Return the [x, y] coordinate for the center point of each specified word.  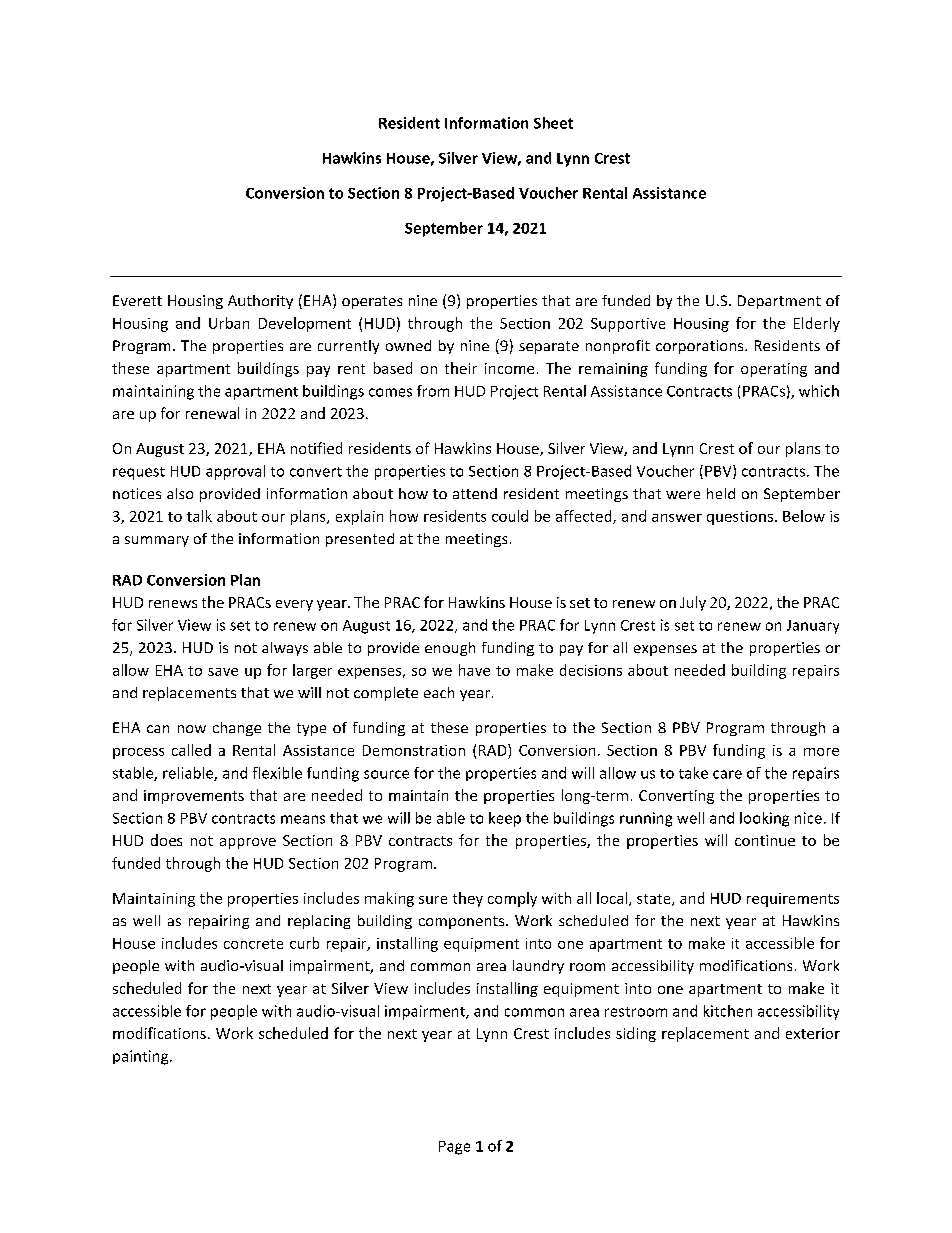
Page [454, 1148]
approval [235, 472]
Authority [260, 302]
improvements [194, 797]
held [721, 493]
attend [475, 493]
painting [142, 1057]
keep [505, 819]
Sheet [553, 123]
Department [779, 302]
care [727, 774]
